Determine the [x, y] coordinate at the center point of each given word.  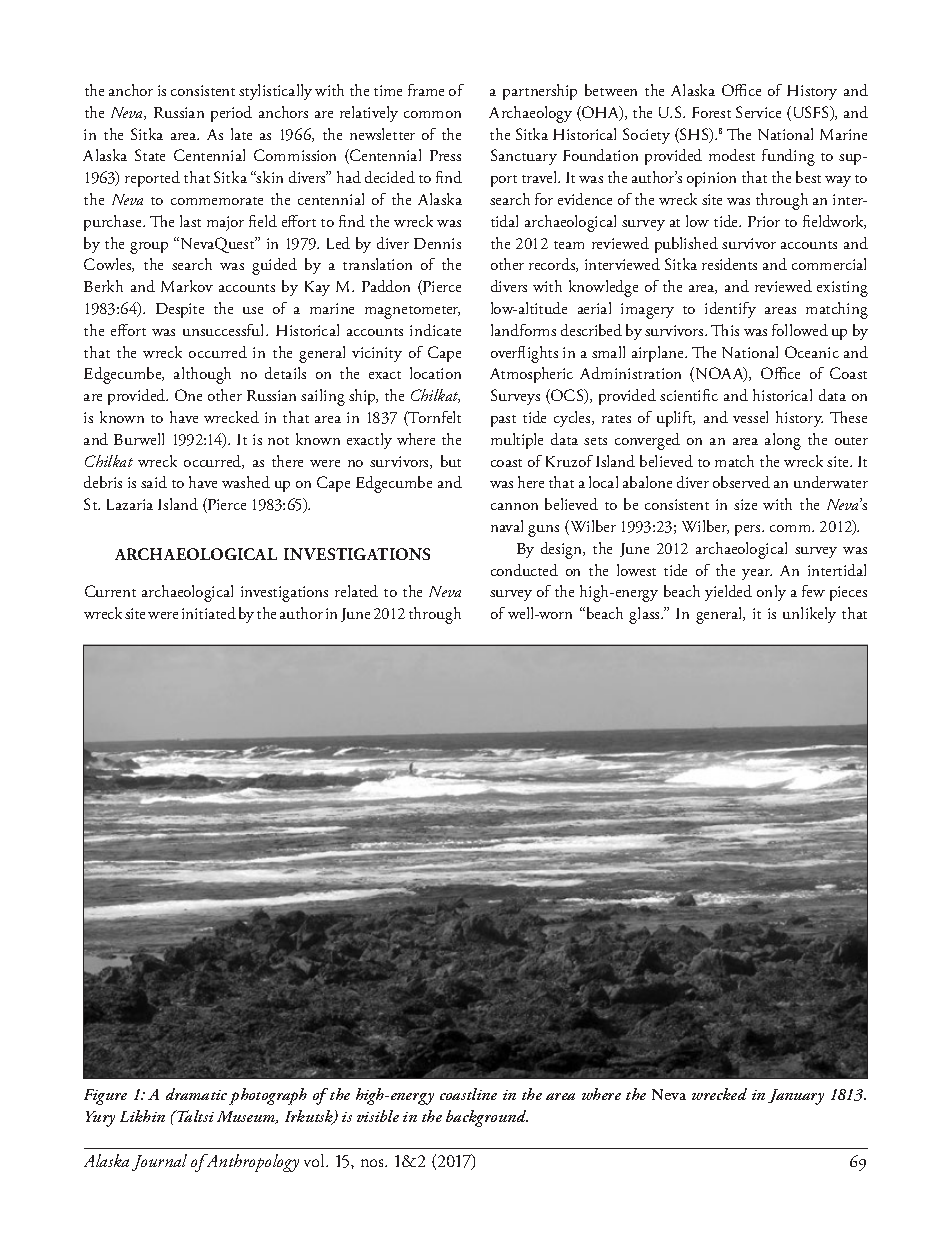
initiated [209, 613]
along [783, 441]
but [451, 461]
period [231, 114]
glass [645, 615]
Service [758, 112]
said [154, 482]
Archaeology [530, 114]
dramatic [196, 1094]
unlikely [809, 615]
